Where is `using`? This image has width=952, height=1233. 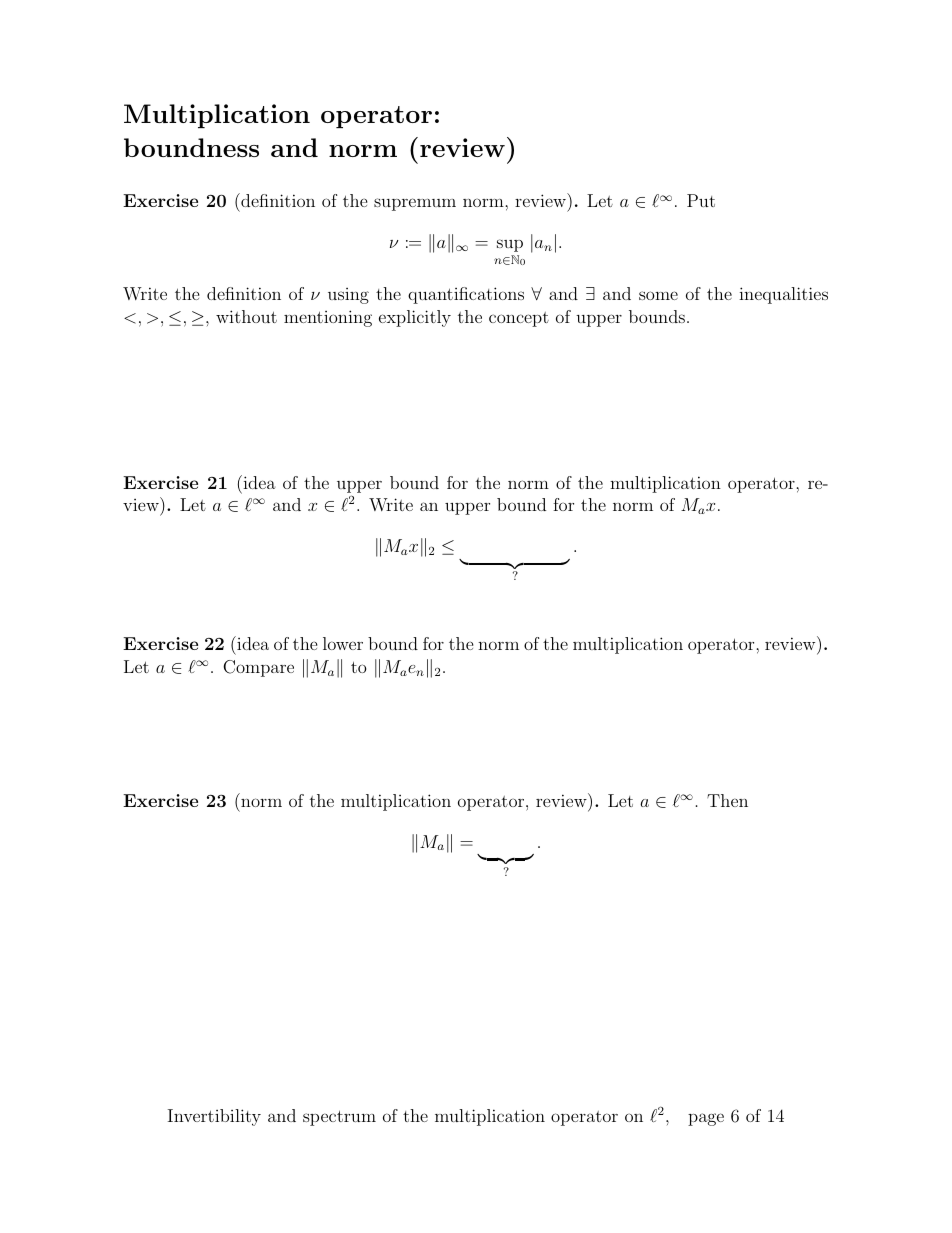 using is located at coordinates (348, 296).
